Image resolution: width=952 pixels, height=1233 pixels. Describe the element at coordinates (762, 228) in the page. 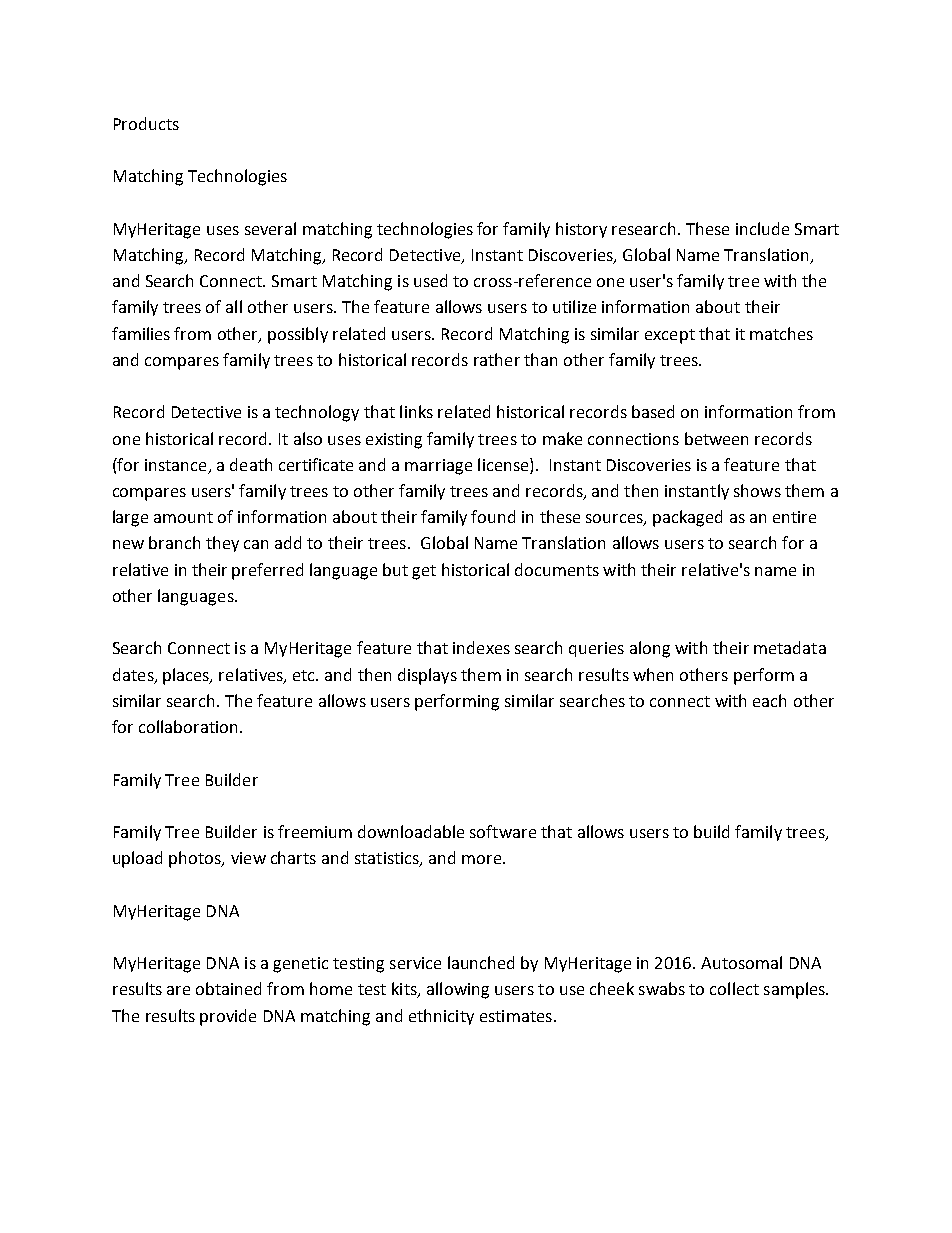

I see `include` at that location.
